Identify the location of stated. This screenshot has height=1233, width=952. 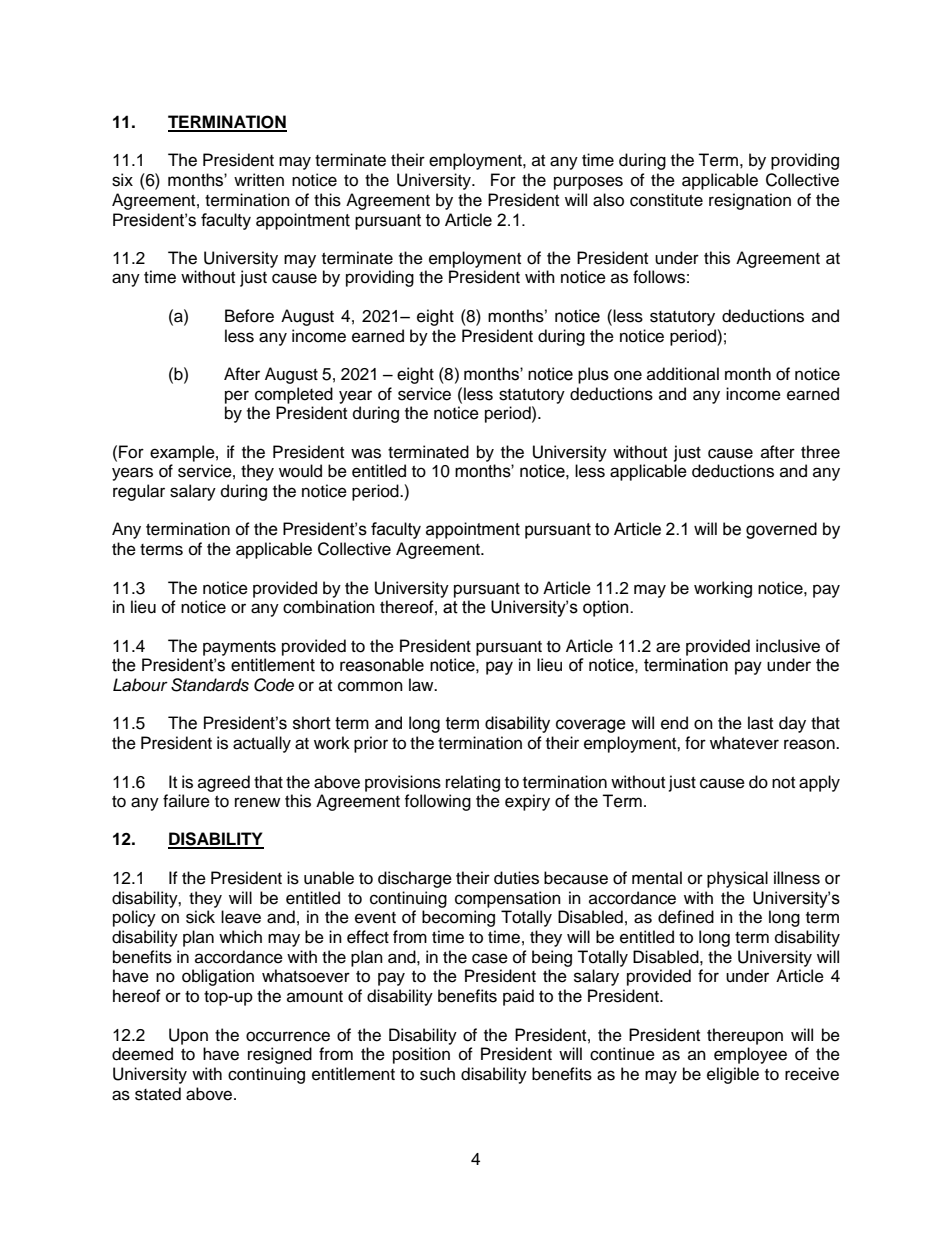
(158, 1094).
